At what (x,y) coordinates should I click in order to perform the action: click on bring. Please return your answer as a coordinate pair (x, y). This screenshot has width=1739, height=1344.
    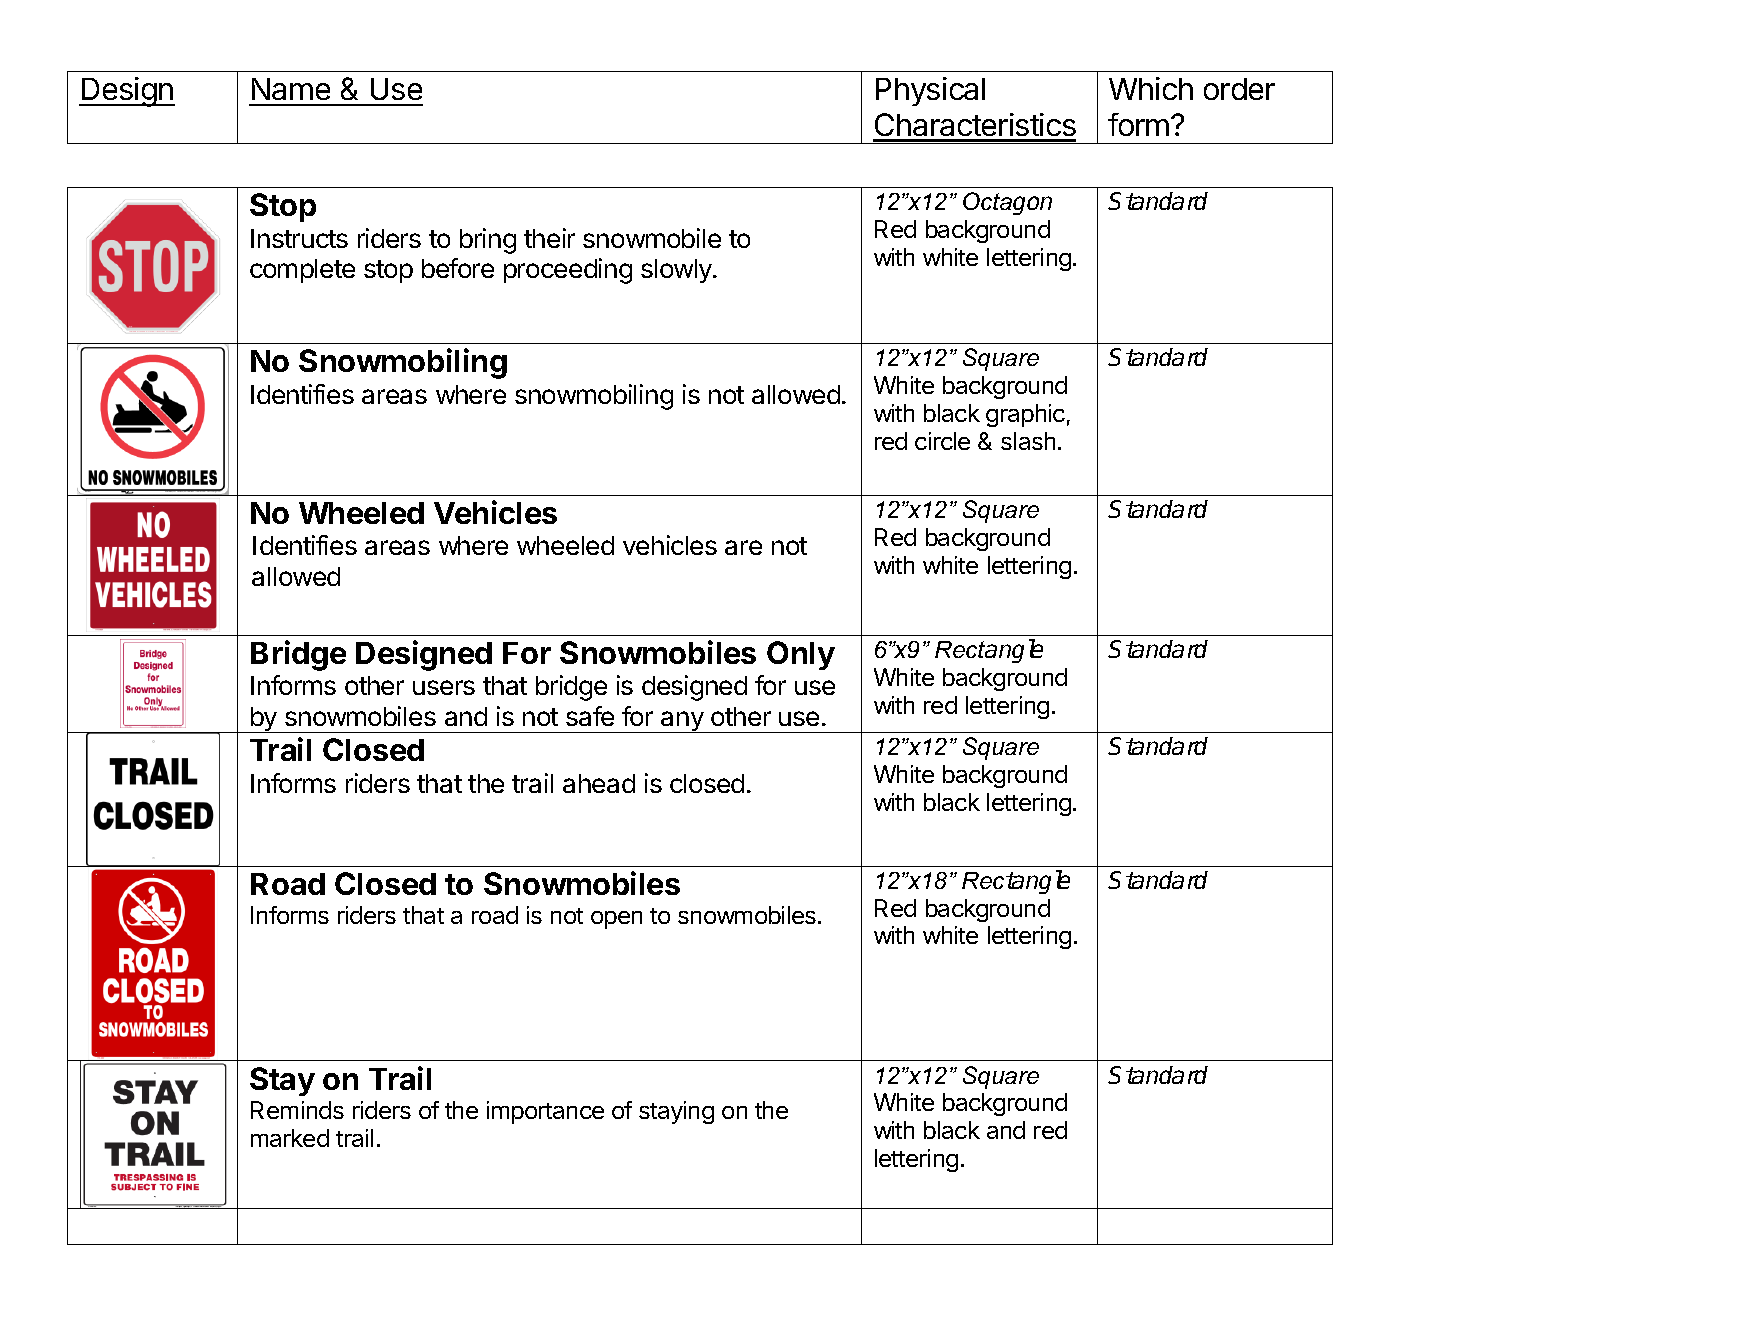
    Looking at the image, I should click on (488, 241).
